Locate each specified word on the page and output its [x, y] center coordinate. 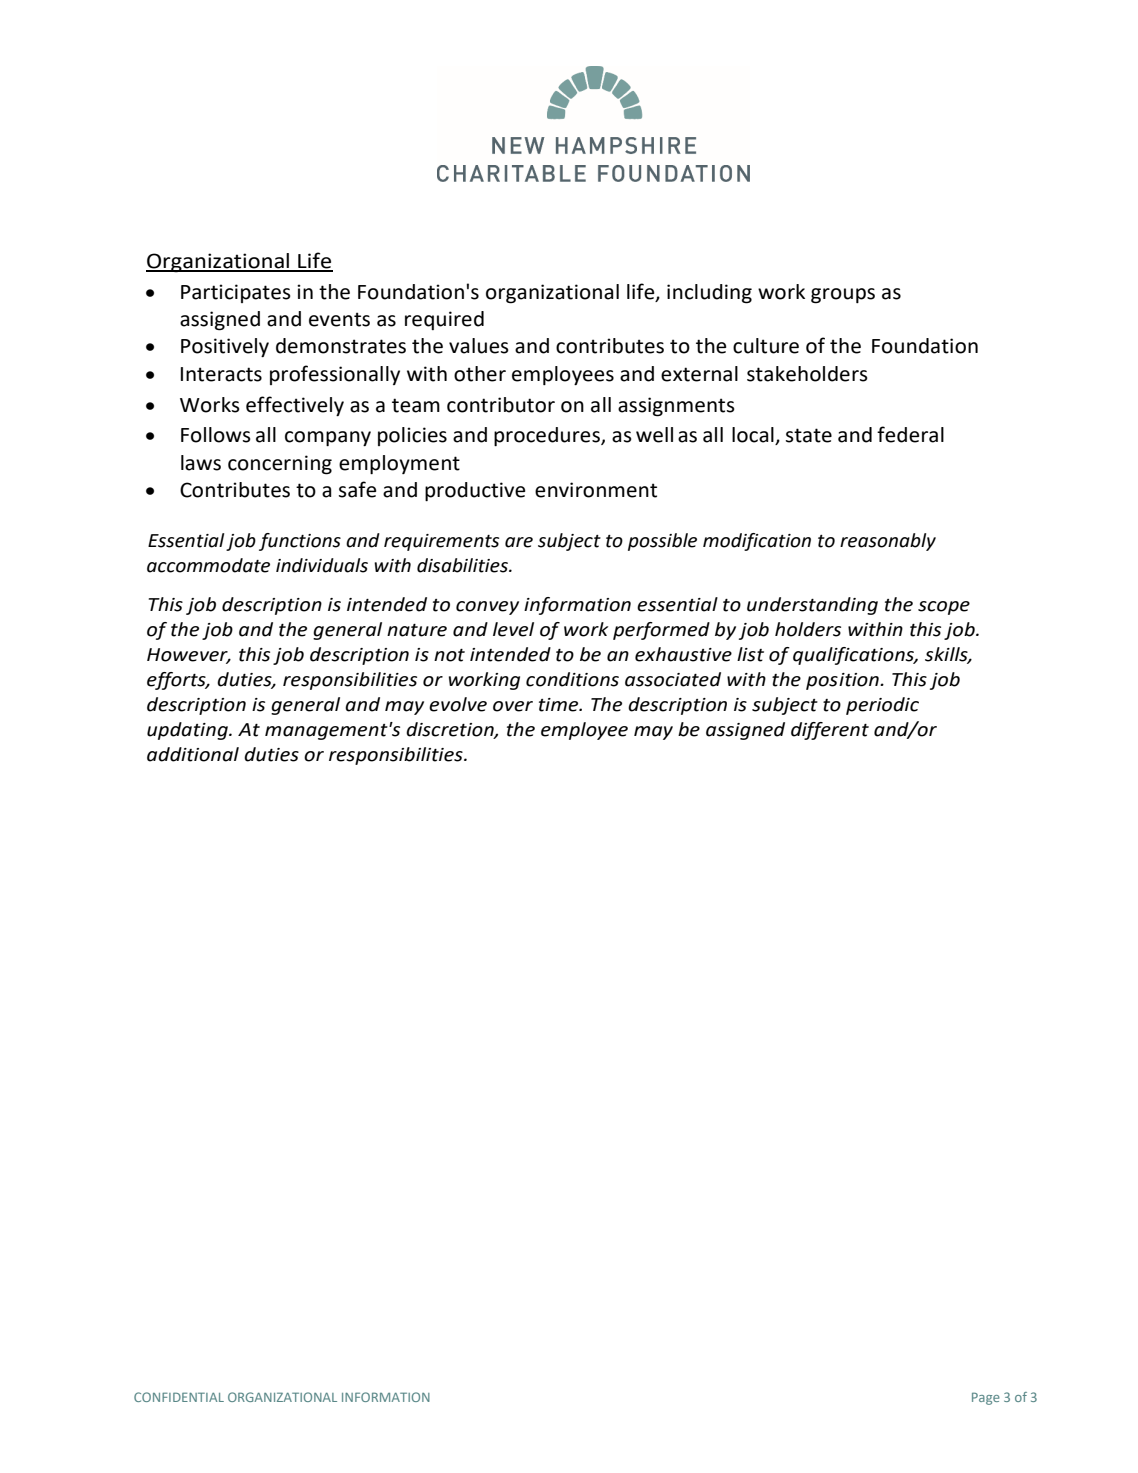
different [830, 731]
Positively [225, 347]
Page [986, 1398]
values [479, 346]
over [513, 706]
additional [193, 754]
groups [843, 296]
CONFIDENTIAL [179, 1397]
